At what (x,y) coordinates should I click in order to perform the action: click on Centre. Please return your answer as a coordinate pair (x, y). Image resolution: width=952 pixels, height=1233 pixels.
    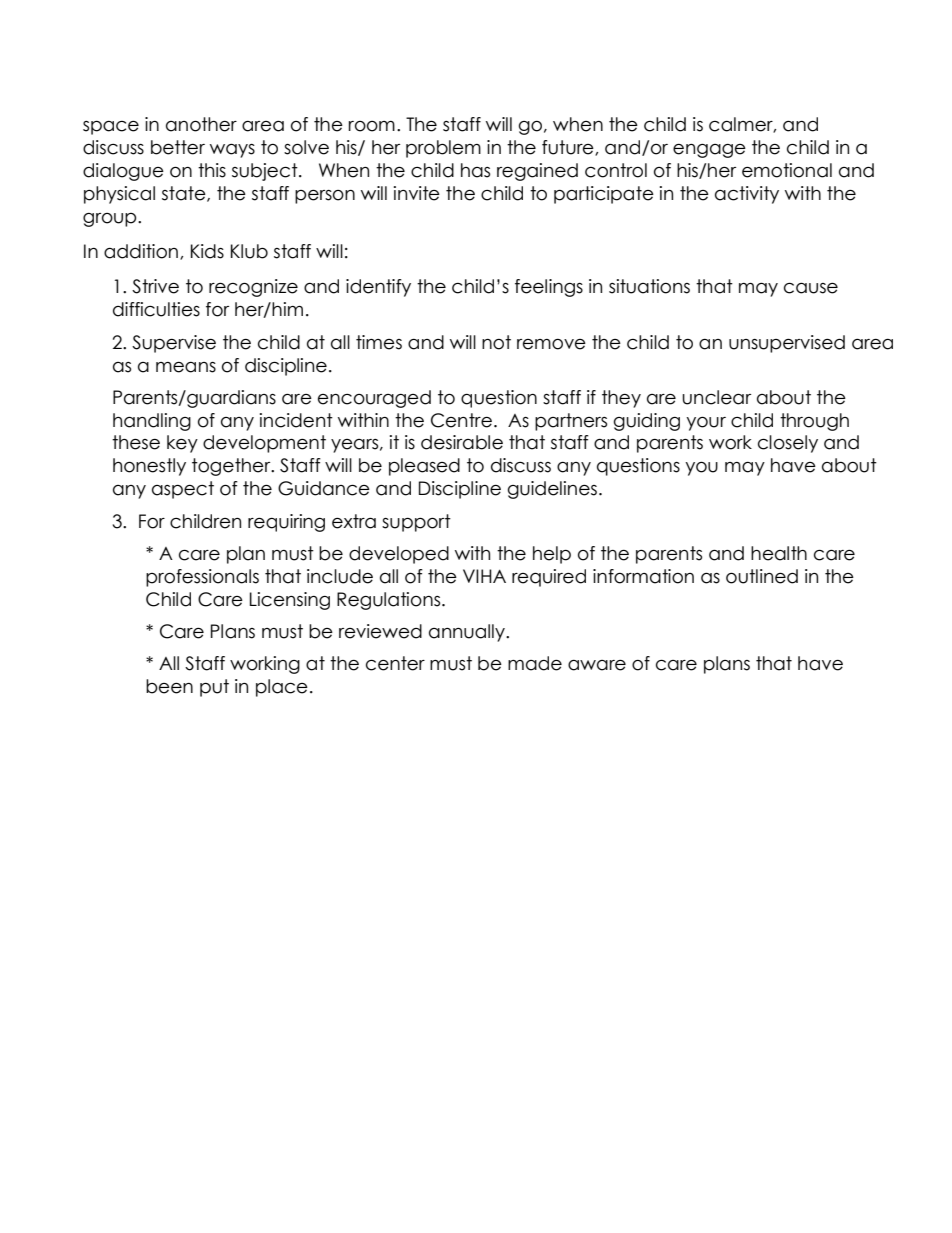
    Looking at the image, I should click on (461, 420).
